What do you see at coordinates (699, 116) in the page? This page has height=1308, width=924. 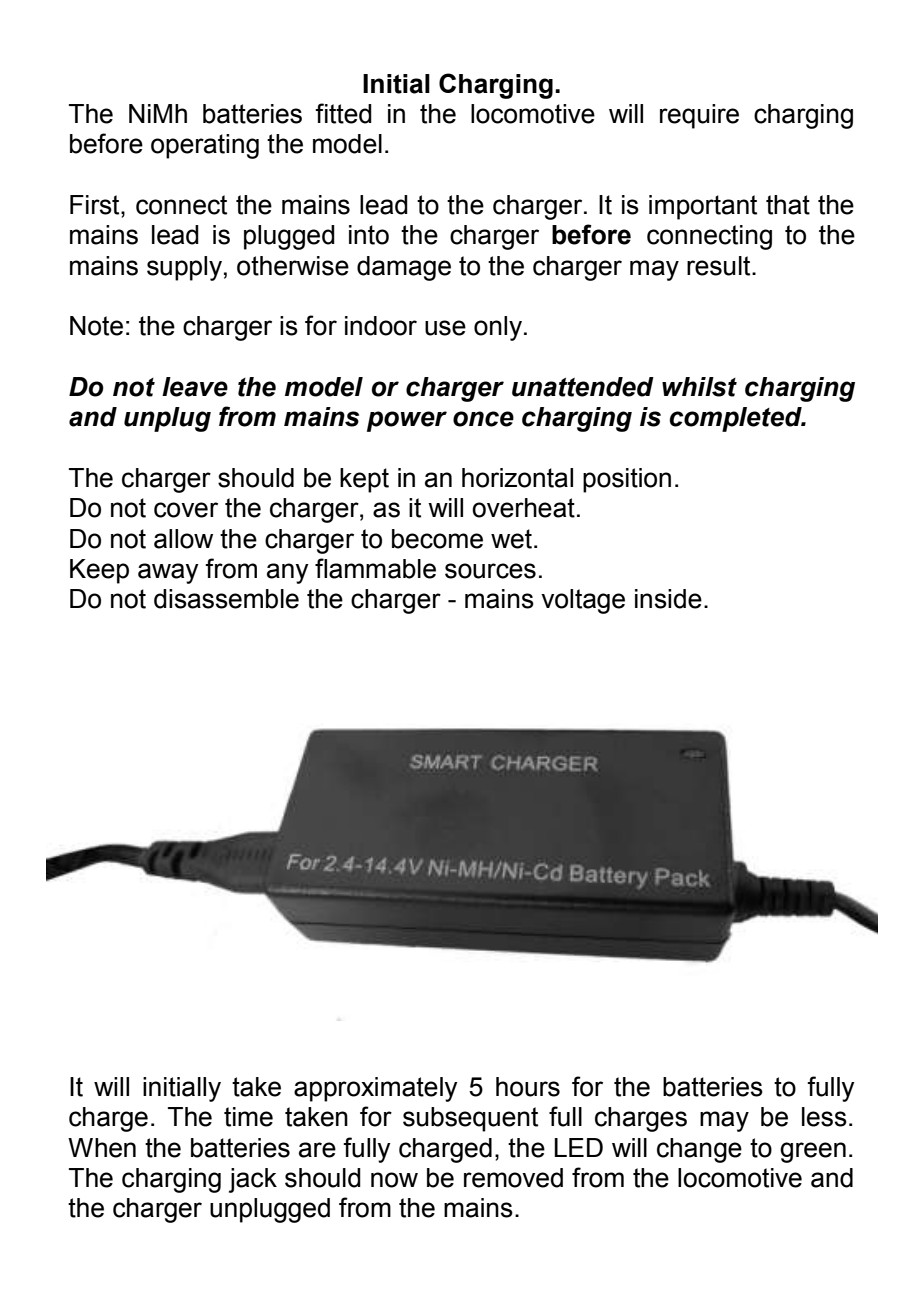 I see `require` at bounding box center [699, 116].
